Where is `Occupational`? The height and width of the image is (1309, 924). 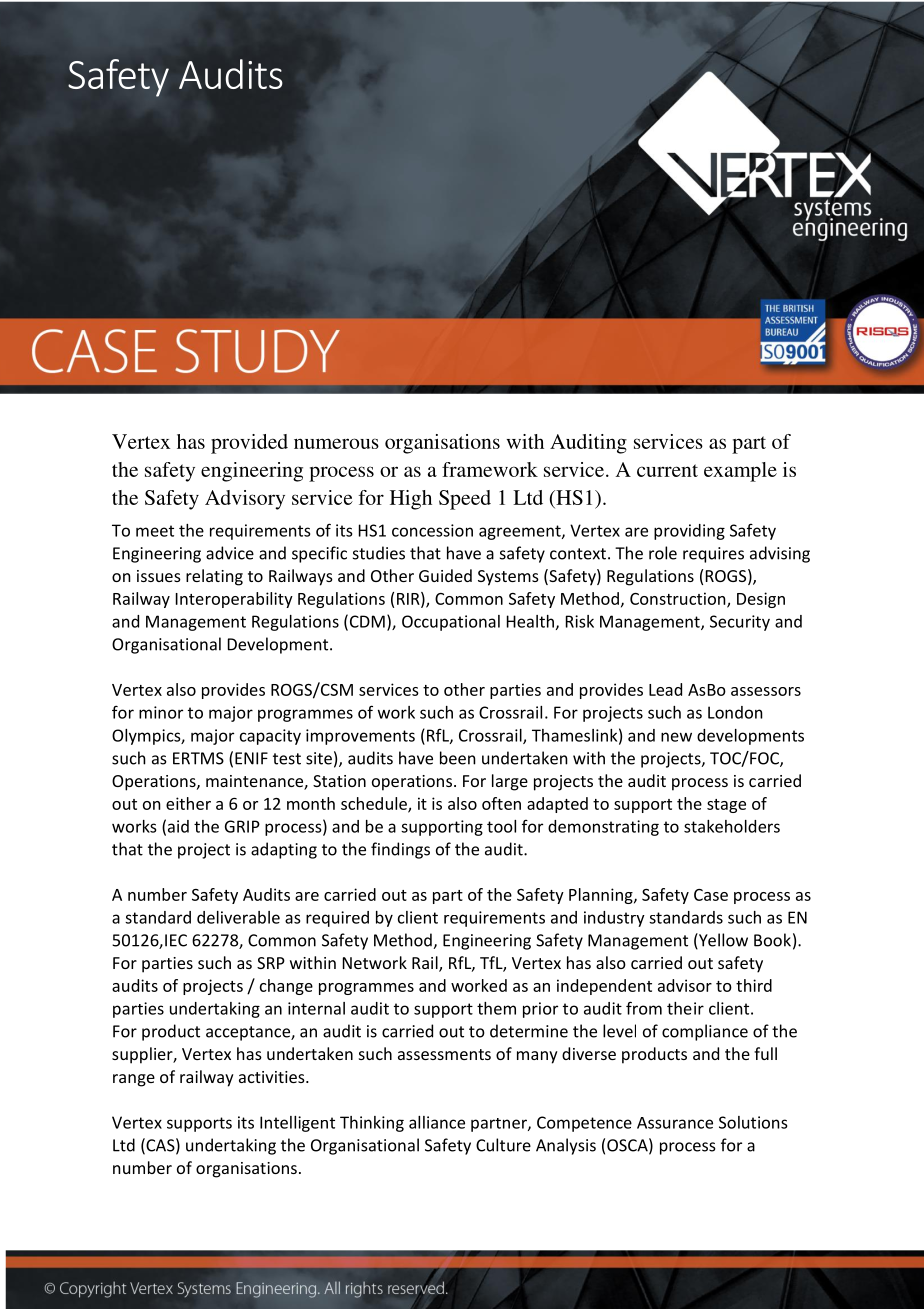 Occupational is located at coordinates (451, 623).
